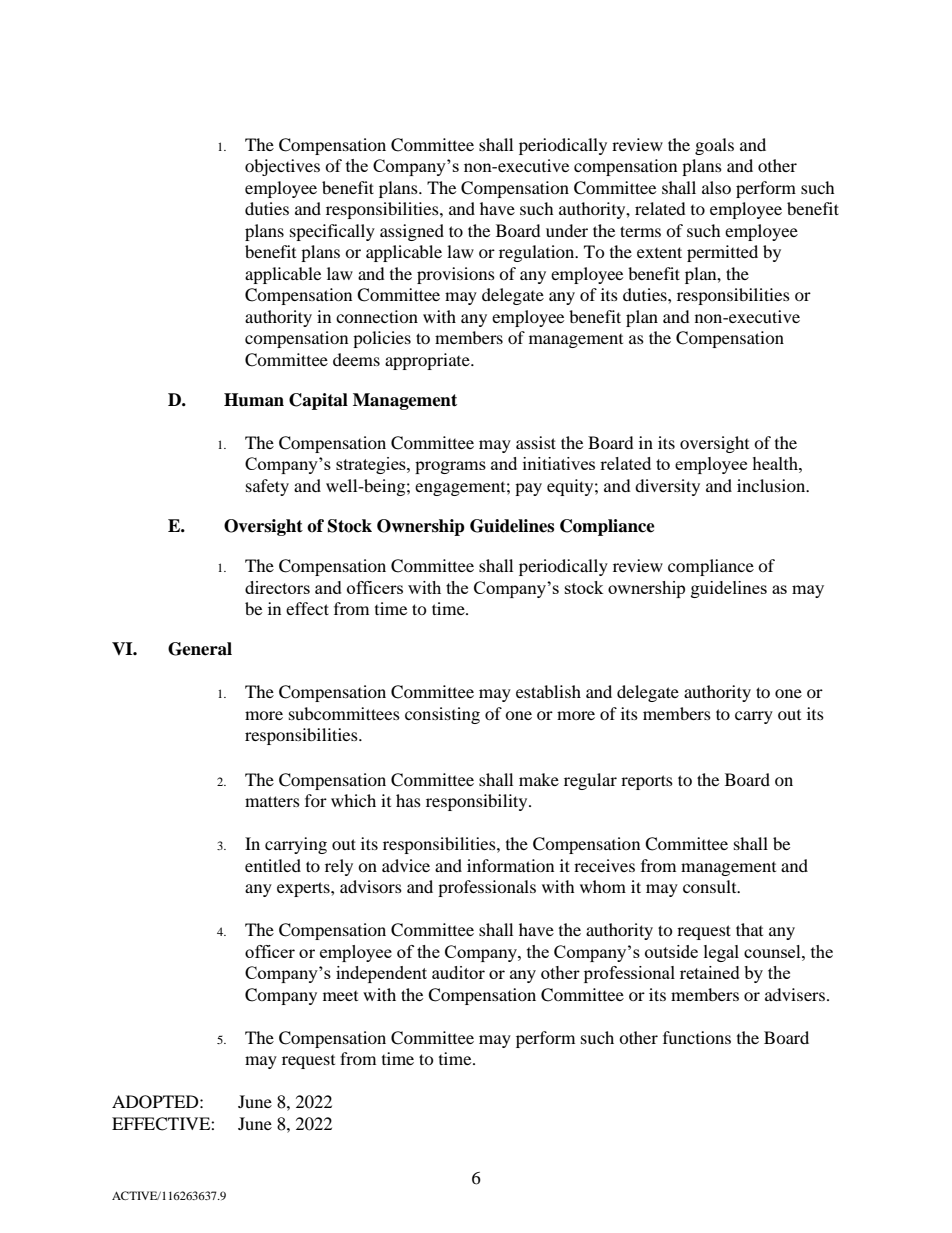  What do you see at coordinates (282, 167) in the screenshot?
I see `objectives` at bounding box center [282, 167].
